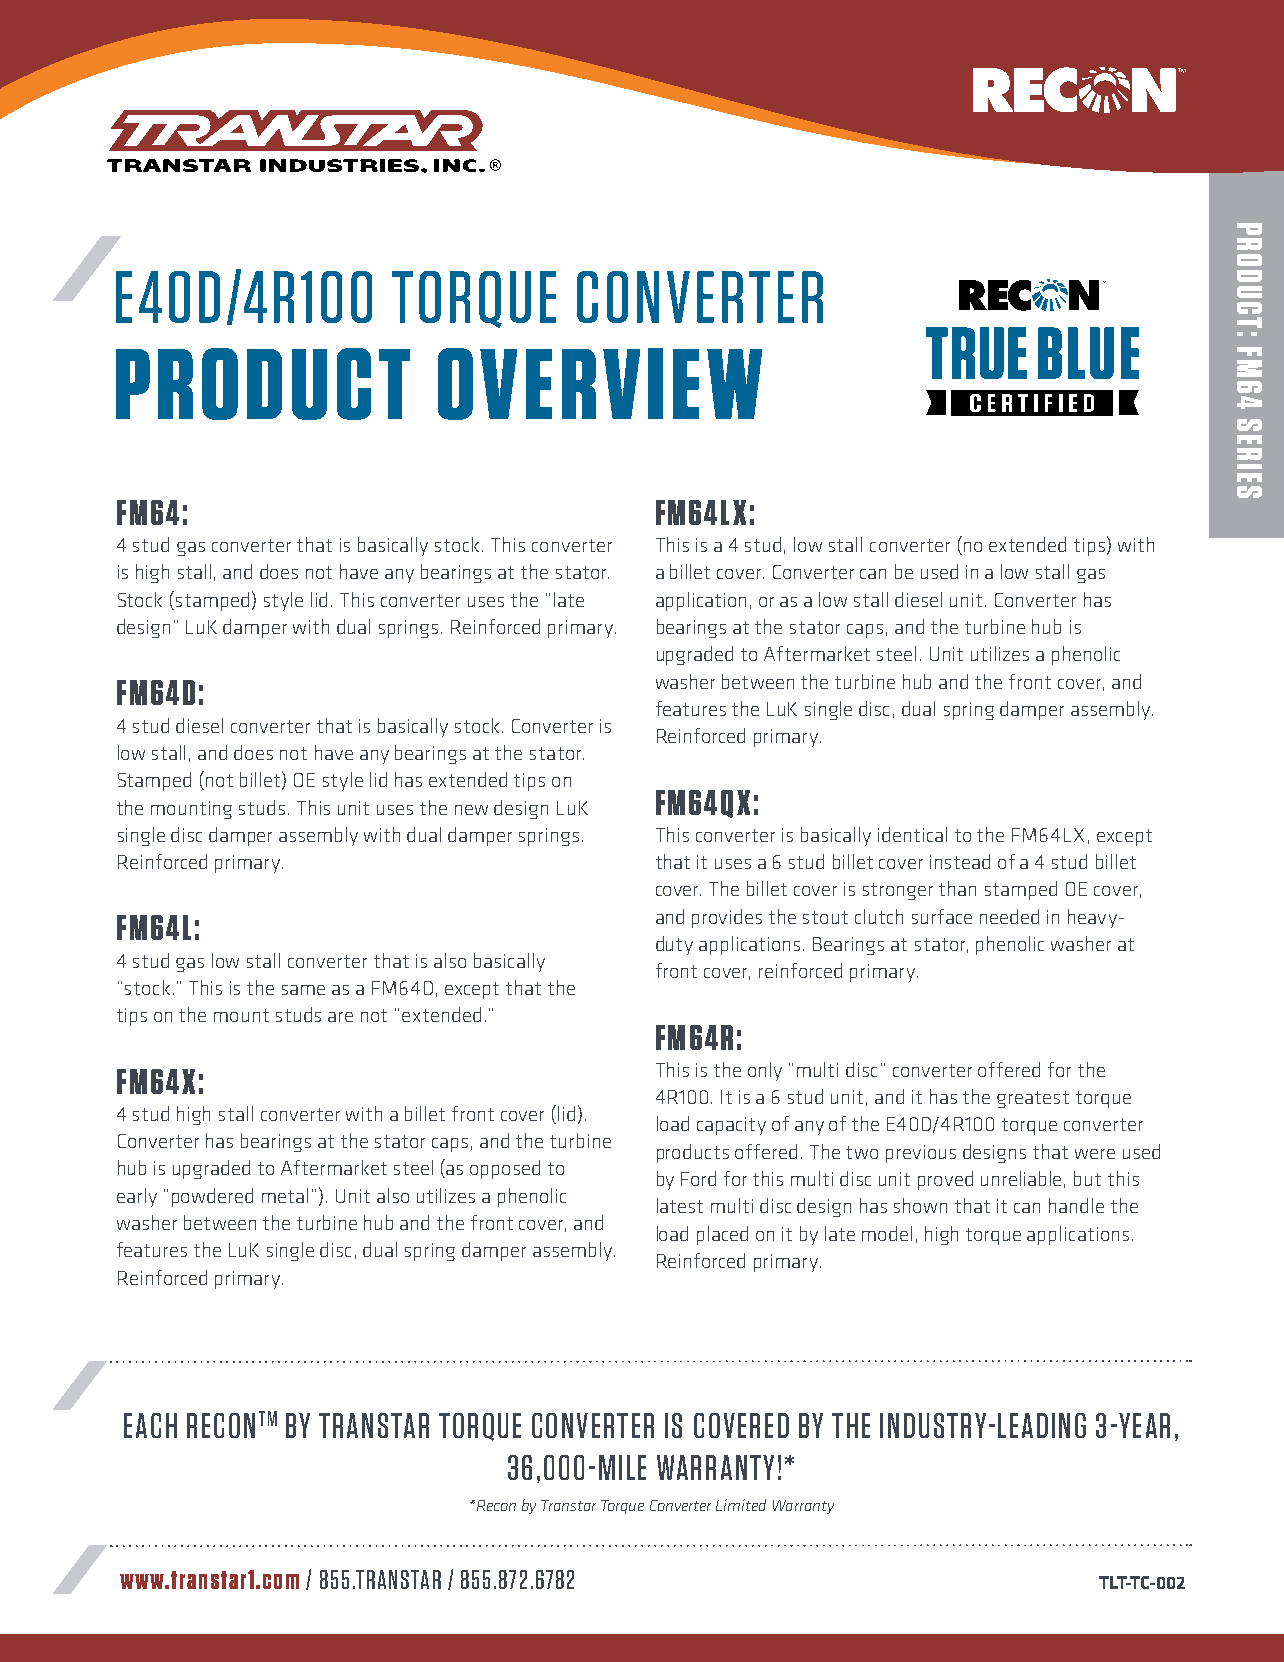 The image size is (1284, 1662). I want to click on new, so click(471, 810).
